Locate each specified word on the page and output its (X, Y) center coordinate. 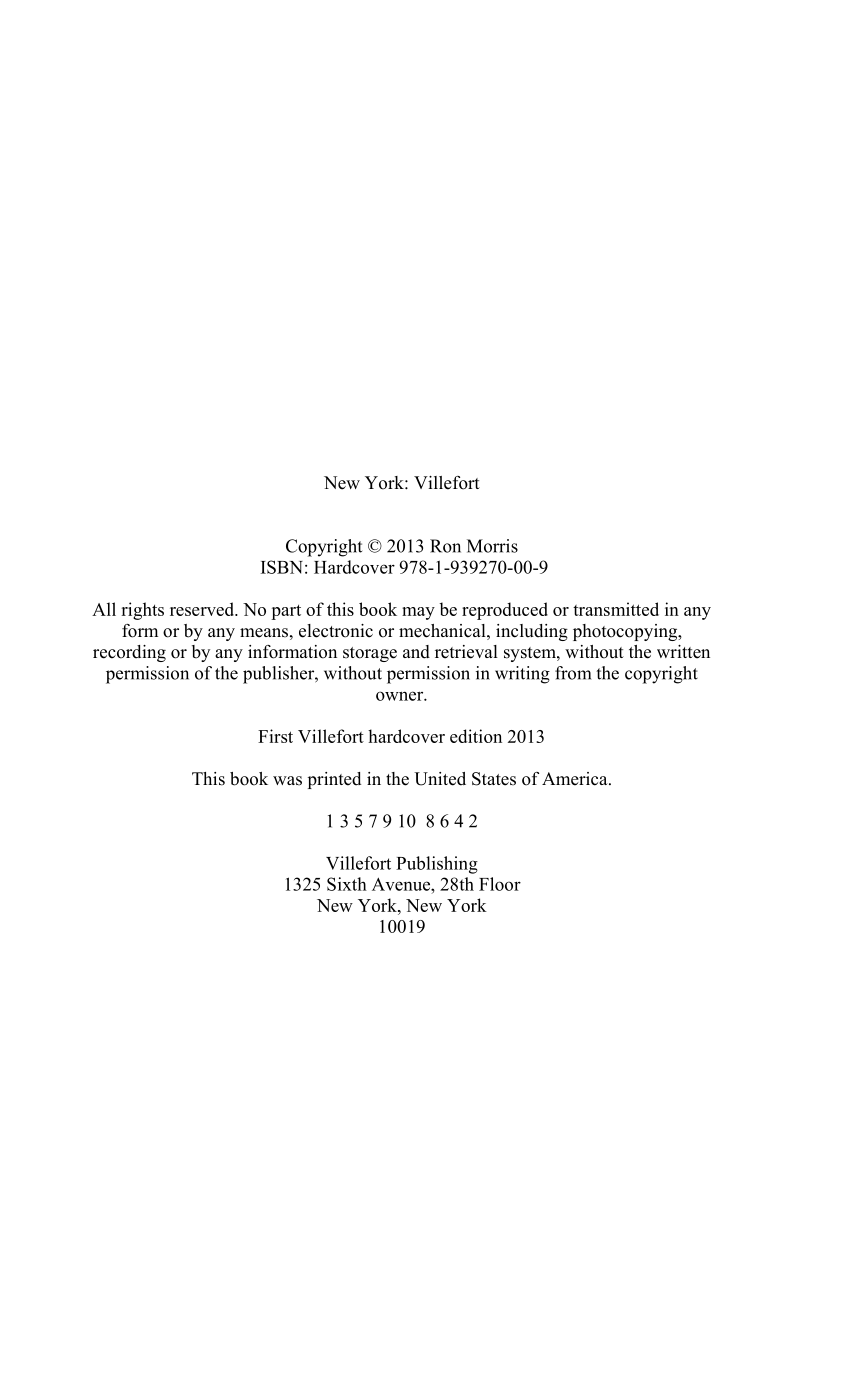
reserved (203, 609)
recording (129, 653)
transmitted (616, 609)
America (576, 779)
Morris (492, 546)
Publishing (437, 865)
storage (370, 654)
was (287, 781)
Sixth (347, 884)
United (440, 779)
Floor (500, 884)
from (573, 673)
